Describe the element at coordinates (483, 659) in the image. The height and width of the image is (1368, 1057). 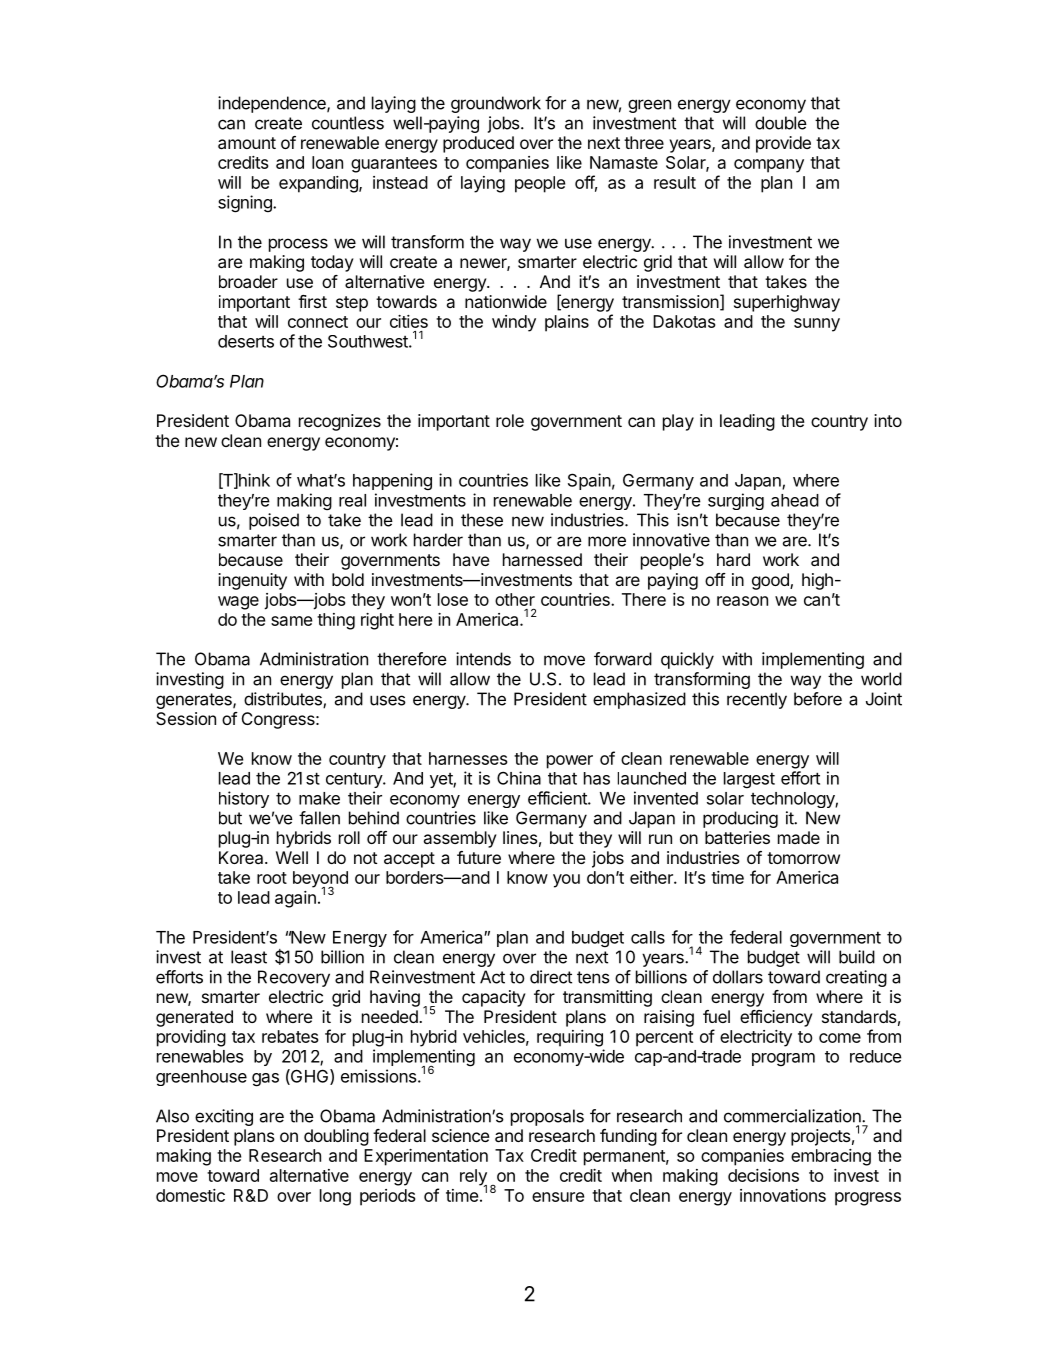
I see `intends` at that location.
